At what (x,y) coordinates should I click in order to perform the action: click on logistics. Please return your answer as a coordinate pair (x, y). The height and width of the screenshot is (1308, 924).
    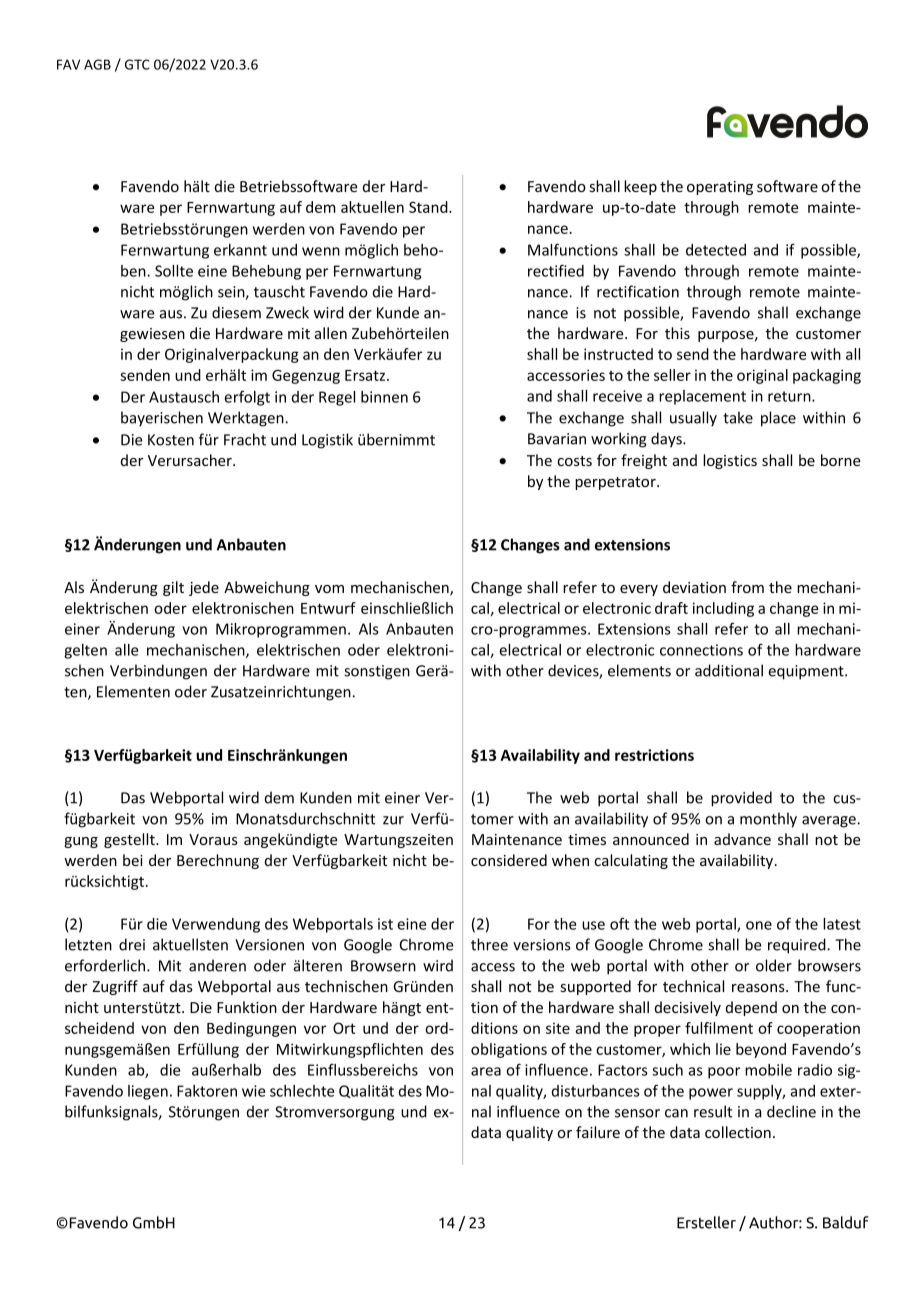
    Looking at the image, I should click on (730, 461).
